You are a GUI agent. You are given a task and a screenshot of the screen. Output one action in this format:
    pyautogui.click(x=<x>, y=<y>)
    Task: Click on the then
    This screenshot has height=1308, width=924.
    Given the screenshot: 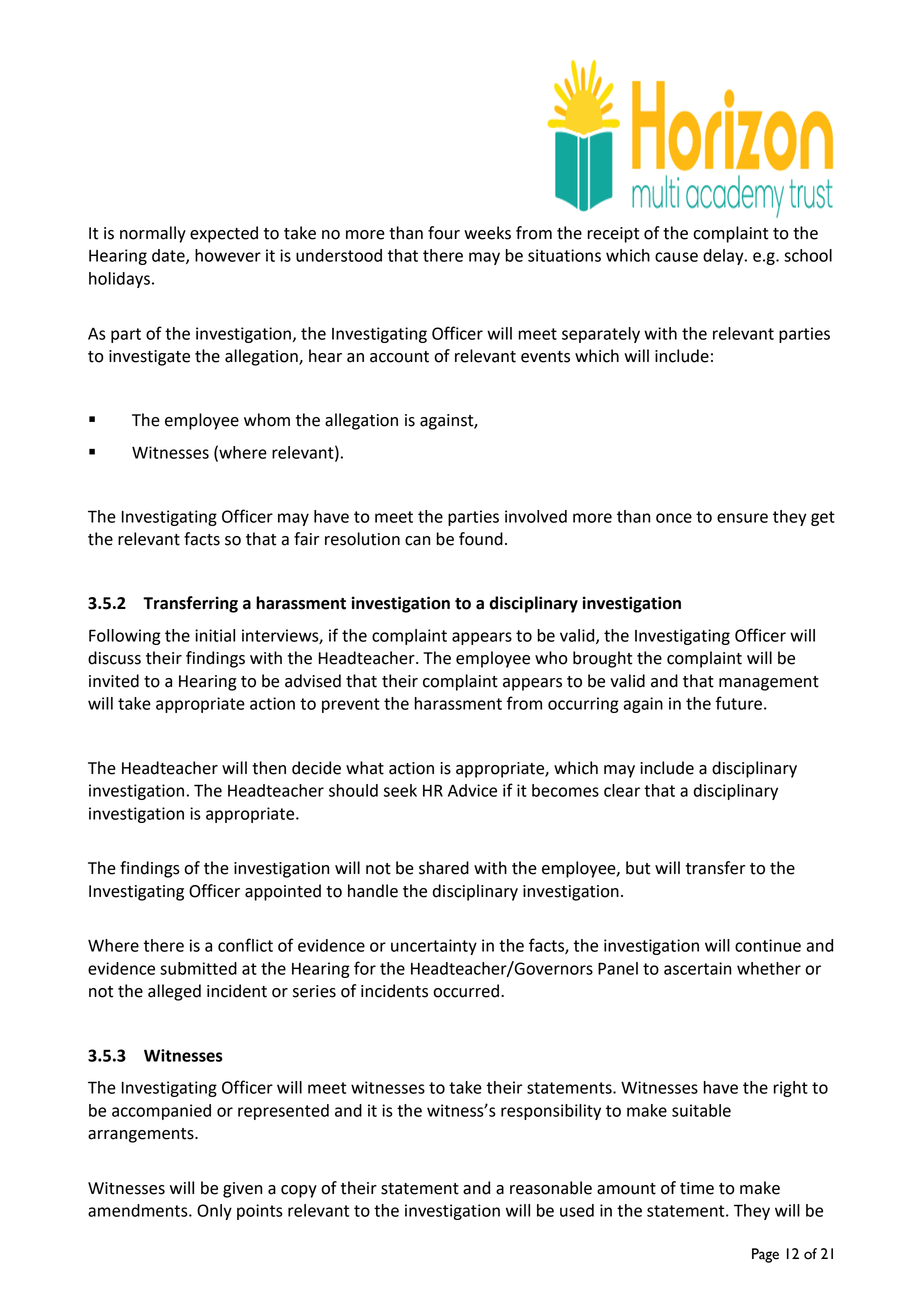 What is the action you would take?
    pyautogui.click(x=269, y=768)
